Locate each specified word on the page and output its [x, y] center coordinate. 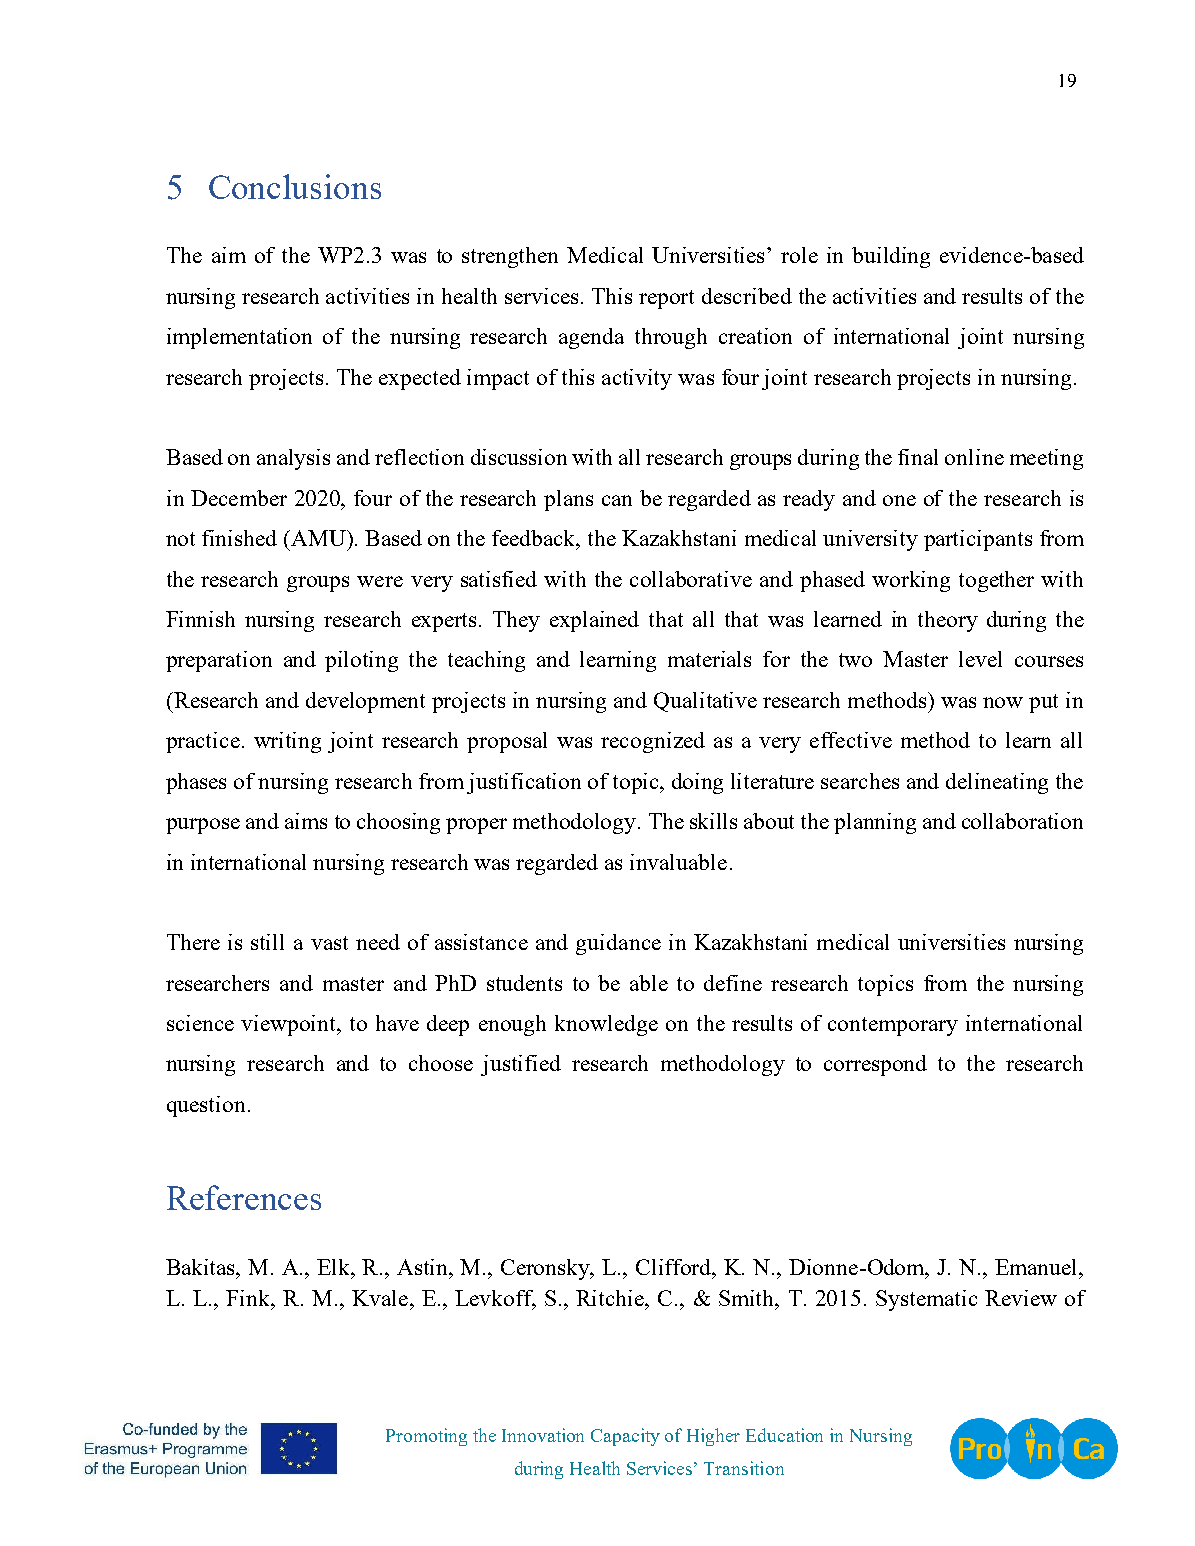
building [891, 257]
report [666, 299]
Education [784, 1435]
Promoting [426, 1437]
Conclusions [295, 186]
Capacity [625, 1437]
